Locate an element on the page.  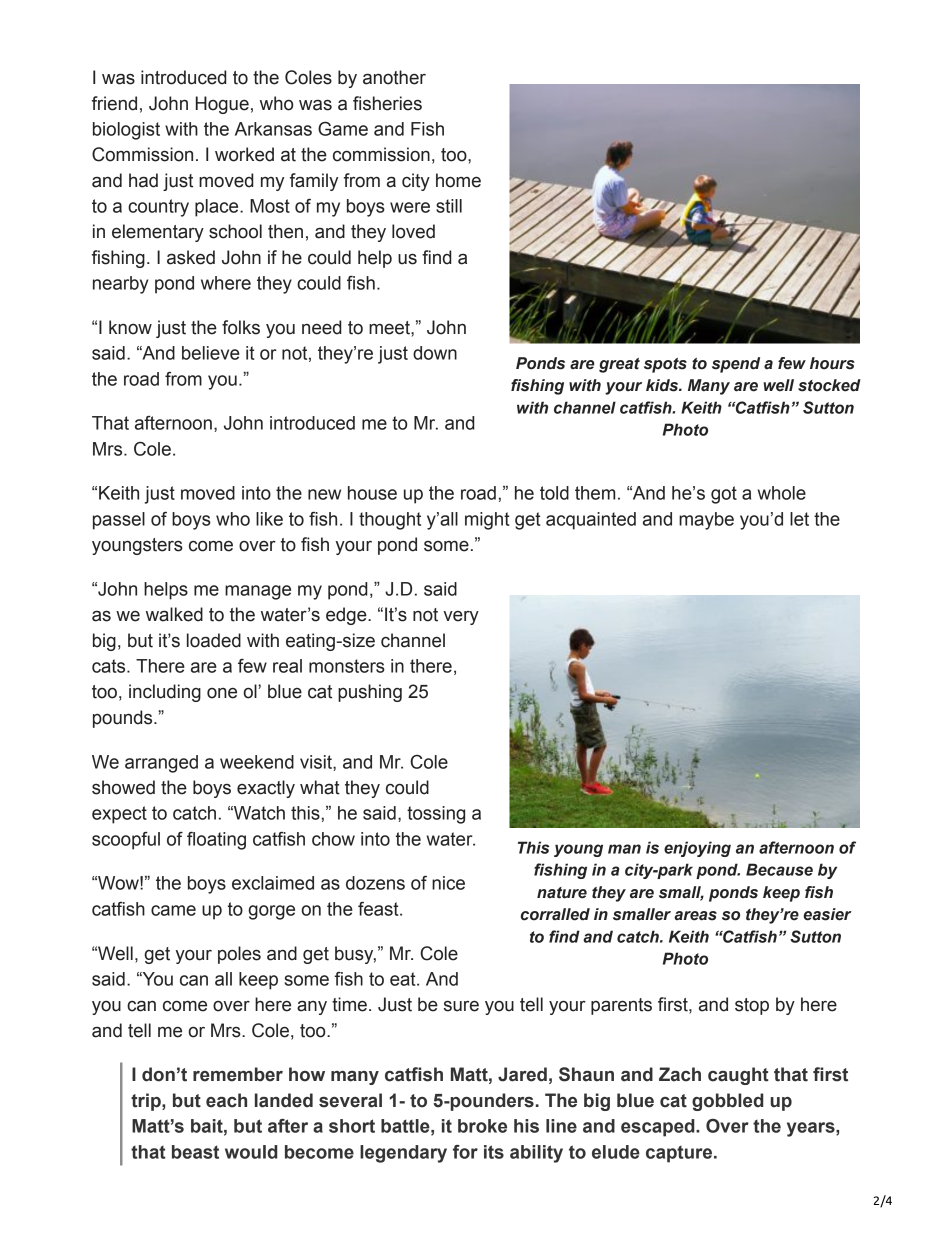
Because is located at coordinates (779, 869).
